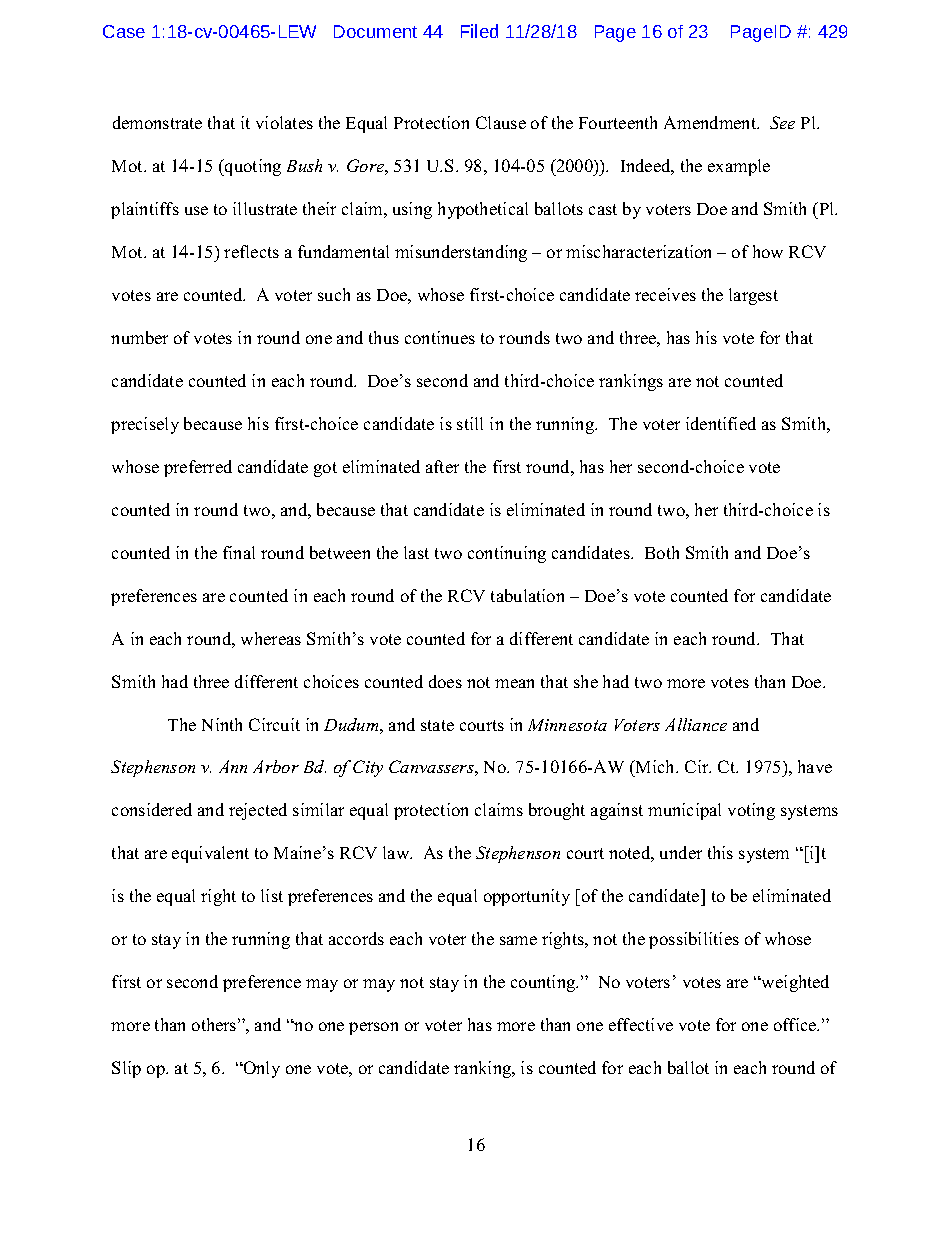 This screenshot has width=952, height=1233. Describe the element at coordinates (711, 122) in the screenshot. I see `Amendment` at that location.
